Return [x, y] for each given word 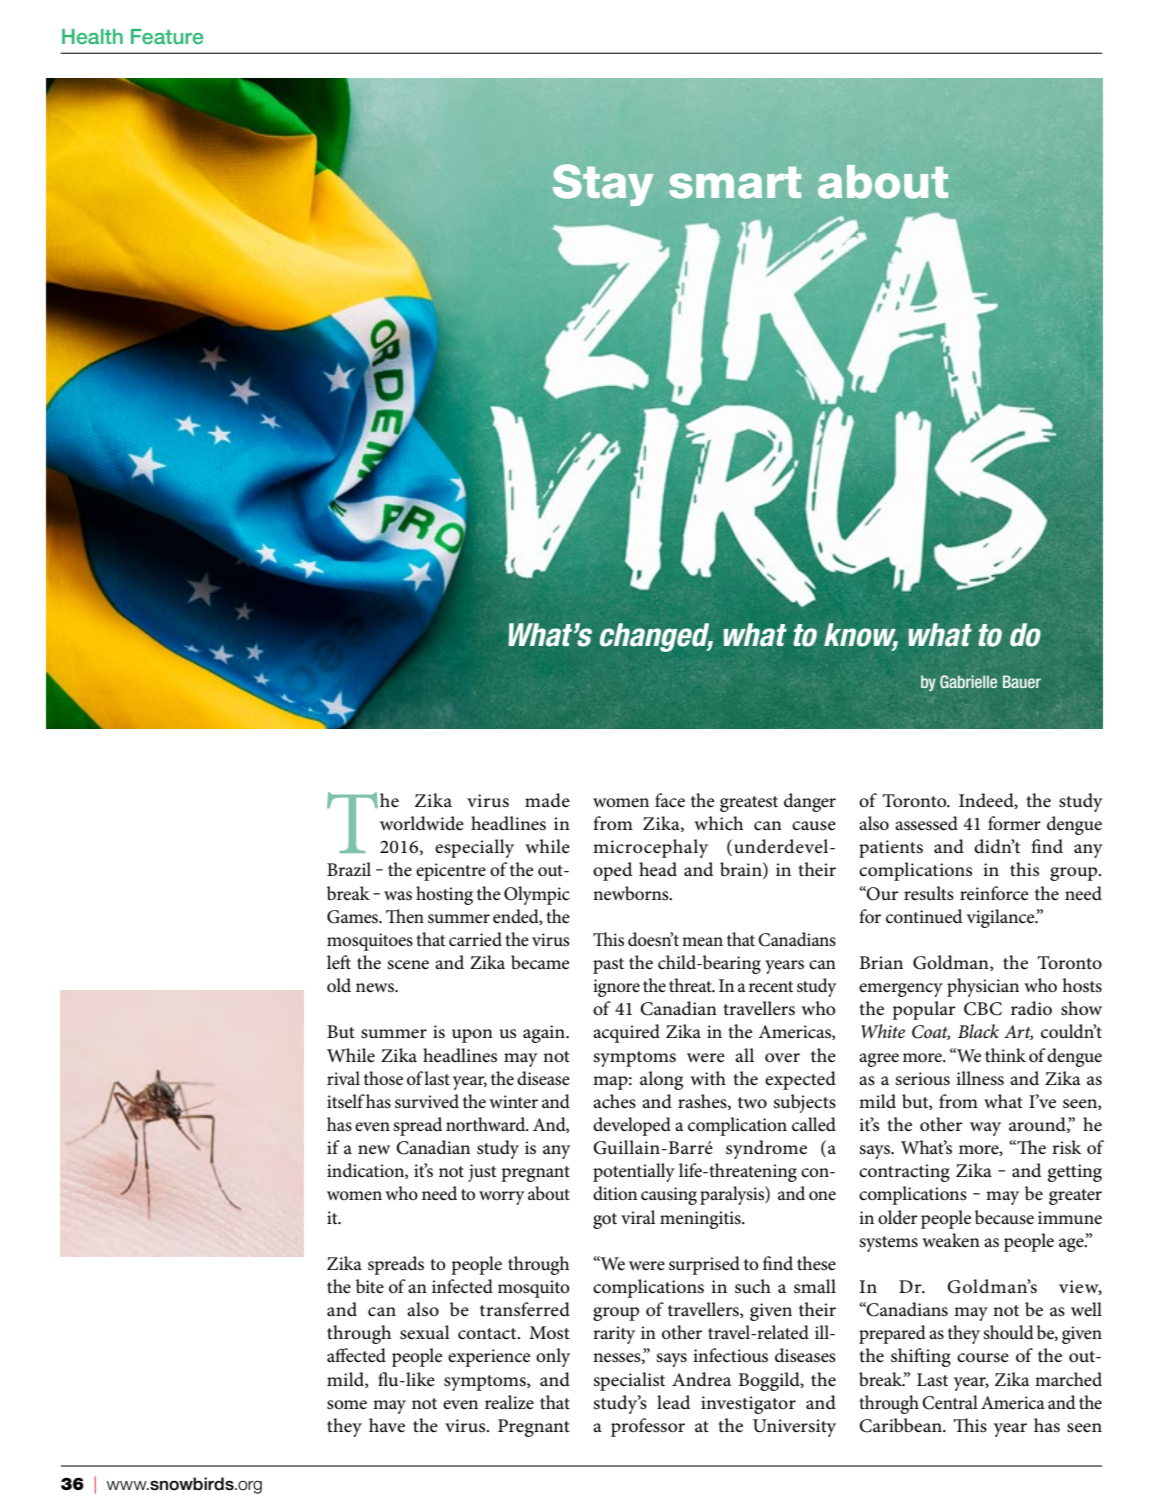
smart [735, 183]
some [347, 1405]
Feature [167, 36]
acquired [626, 1033]
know [861, 636]
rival [343, 1078]
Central [950, 1402]
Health [92, 36]
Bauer [1022, 681]
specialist [629, 1381]
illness [980, 1078]
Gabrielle [968, 681]
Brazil [349, 869]
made [547, 800]
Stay [603, 185]
